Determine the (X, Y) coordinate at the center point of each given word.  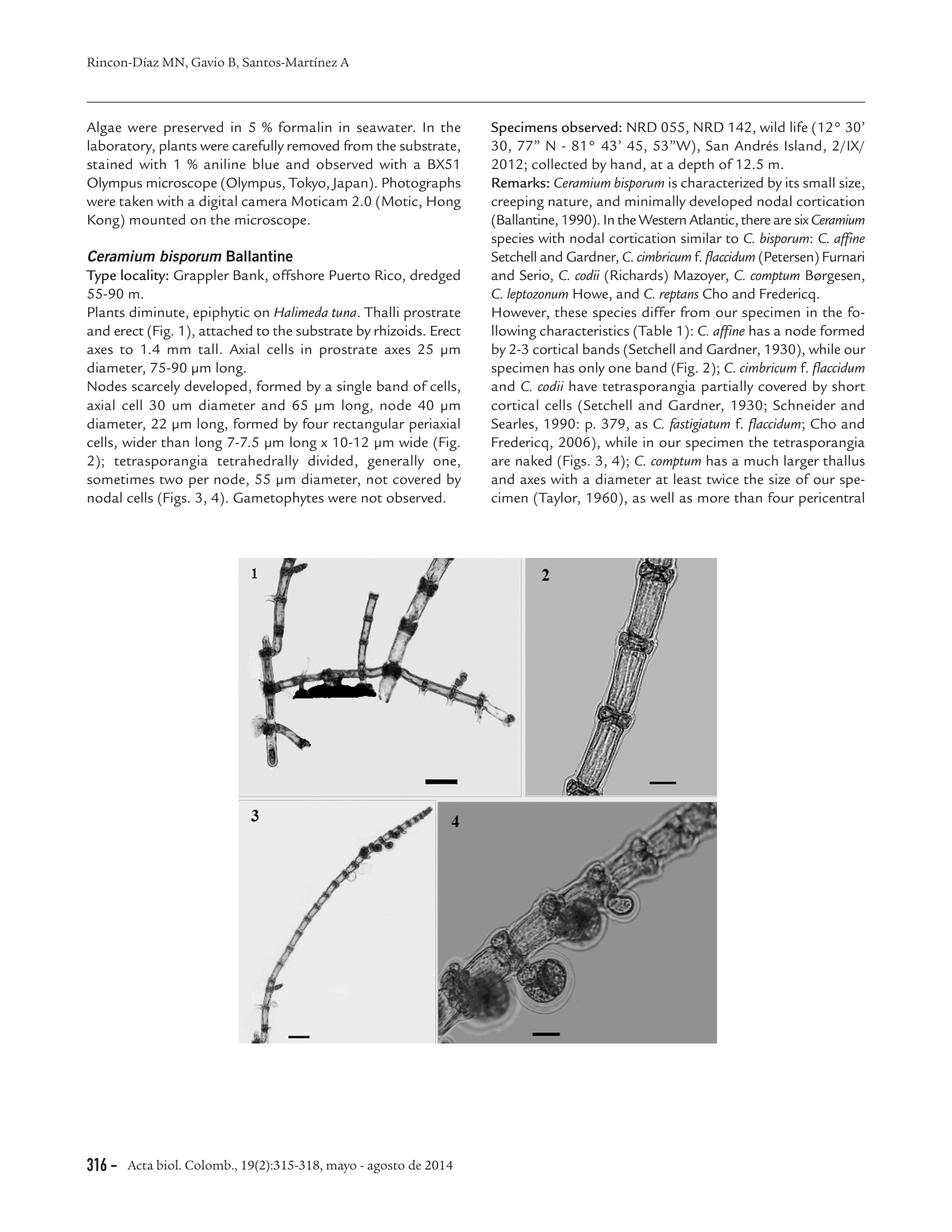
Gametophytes (278, 499)
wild (772, 126)
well (662, 497)
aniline (225, 164)
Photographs (421, 184)
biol (169, 1165)
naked (534, 460)
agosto (386, 1168)
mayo (341, 1168)
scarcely (156, 387)
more (713, 499)
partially (727, 387)
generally (395, 462)
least (688, 479)
